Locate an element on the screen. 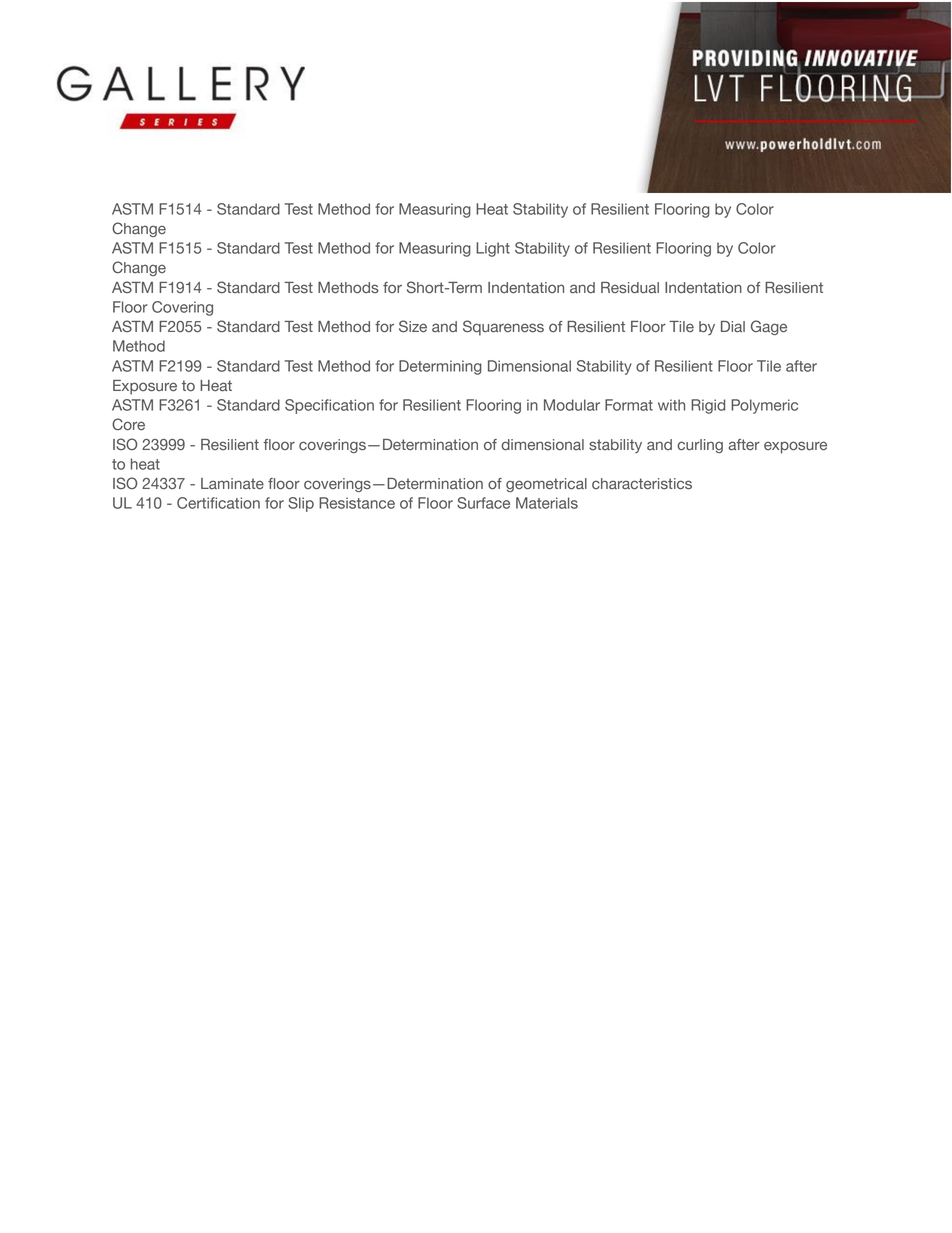  Modular is located at coordinates (572, 405).
